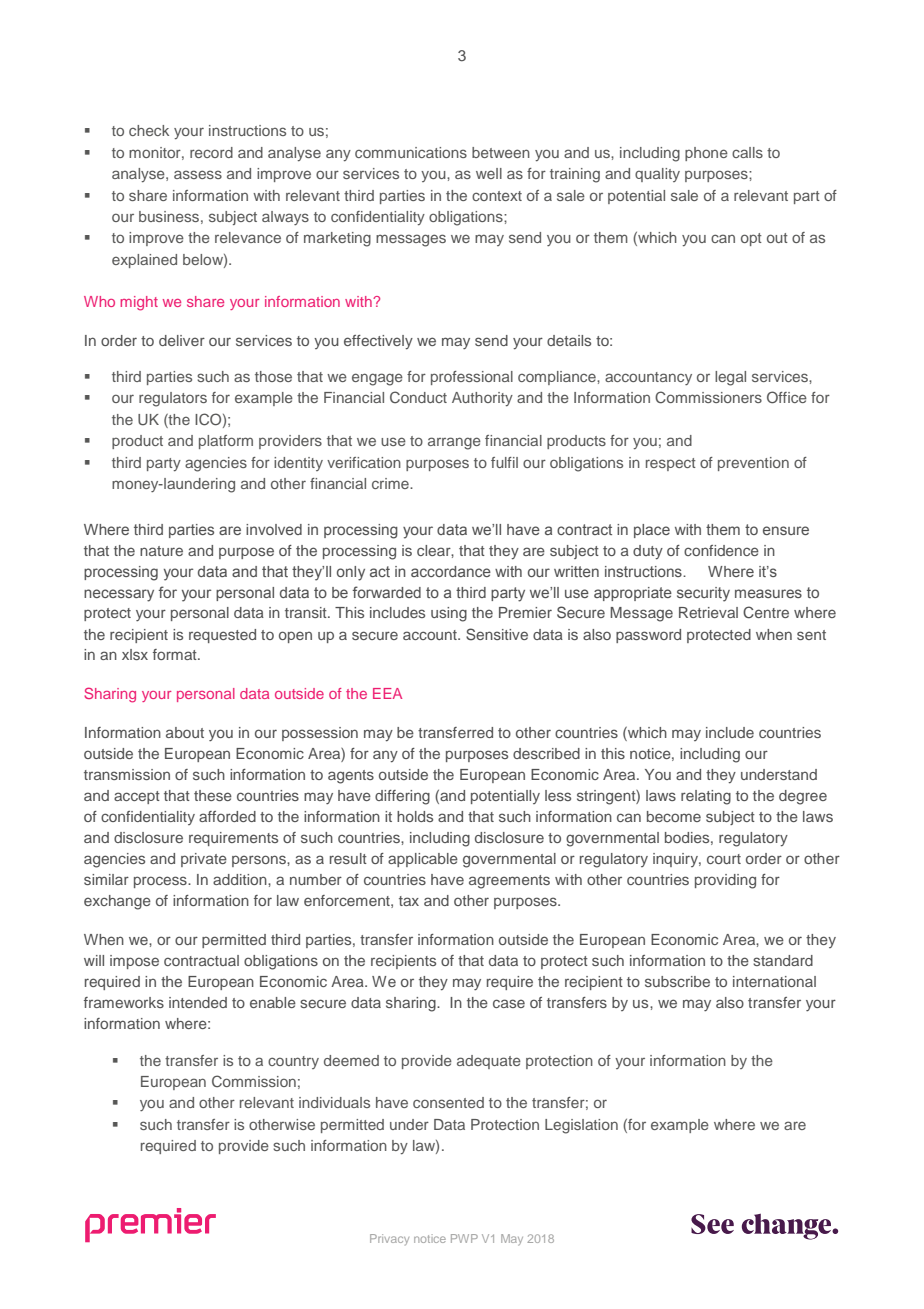  I want to click on communications, so click(411, 152).
